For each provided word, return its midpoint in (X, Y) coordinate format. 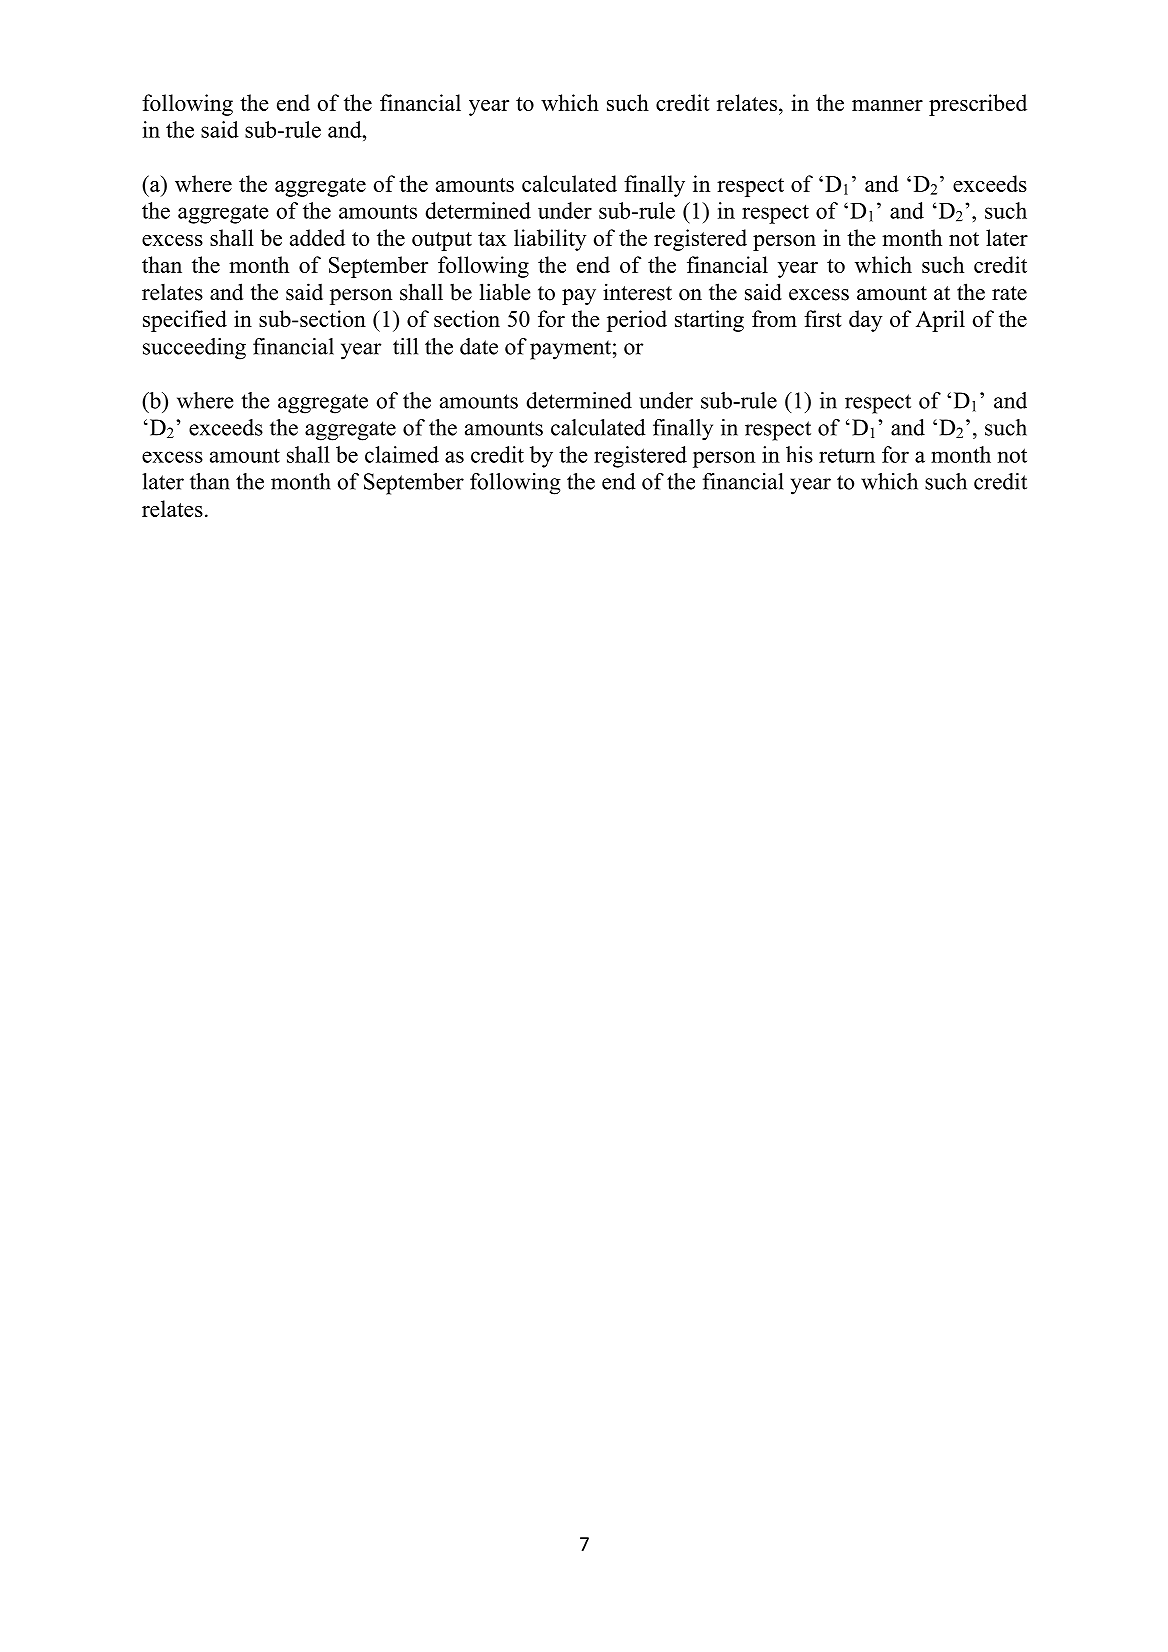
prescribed (978, 105)
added (317, 237)
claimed (402, 454)
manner (887, 105)
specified (185, 321)
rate (1009, 293)
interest (637, 292)
